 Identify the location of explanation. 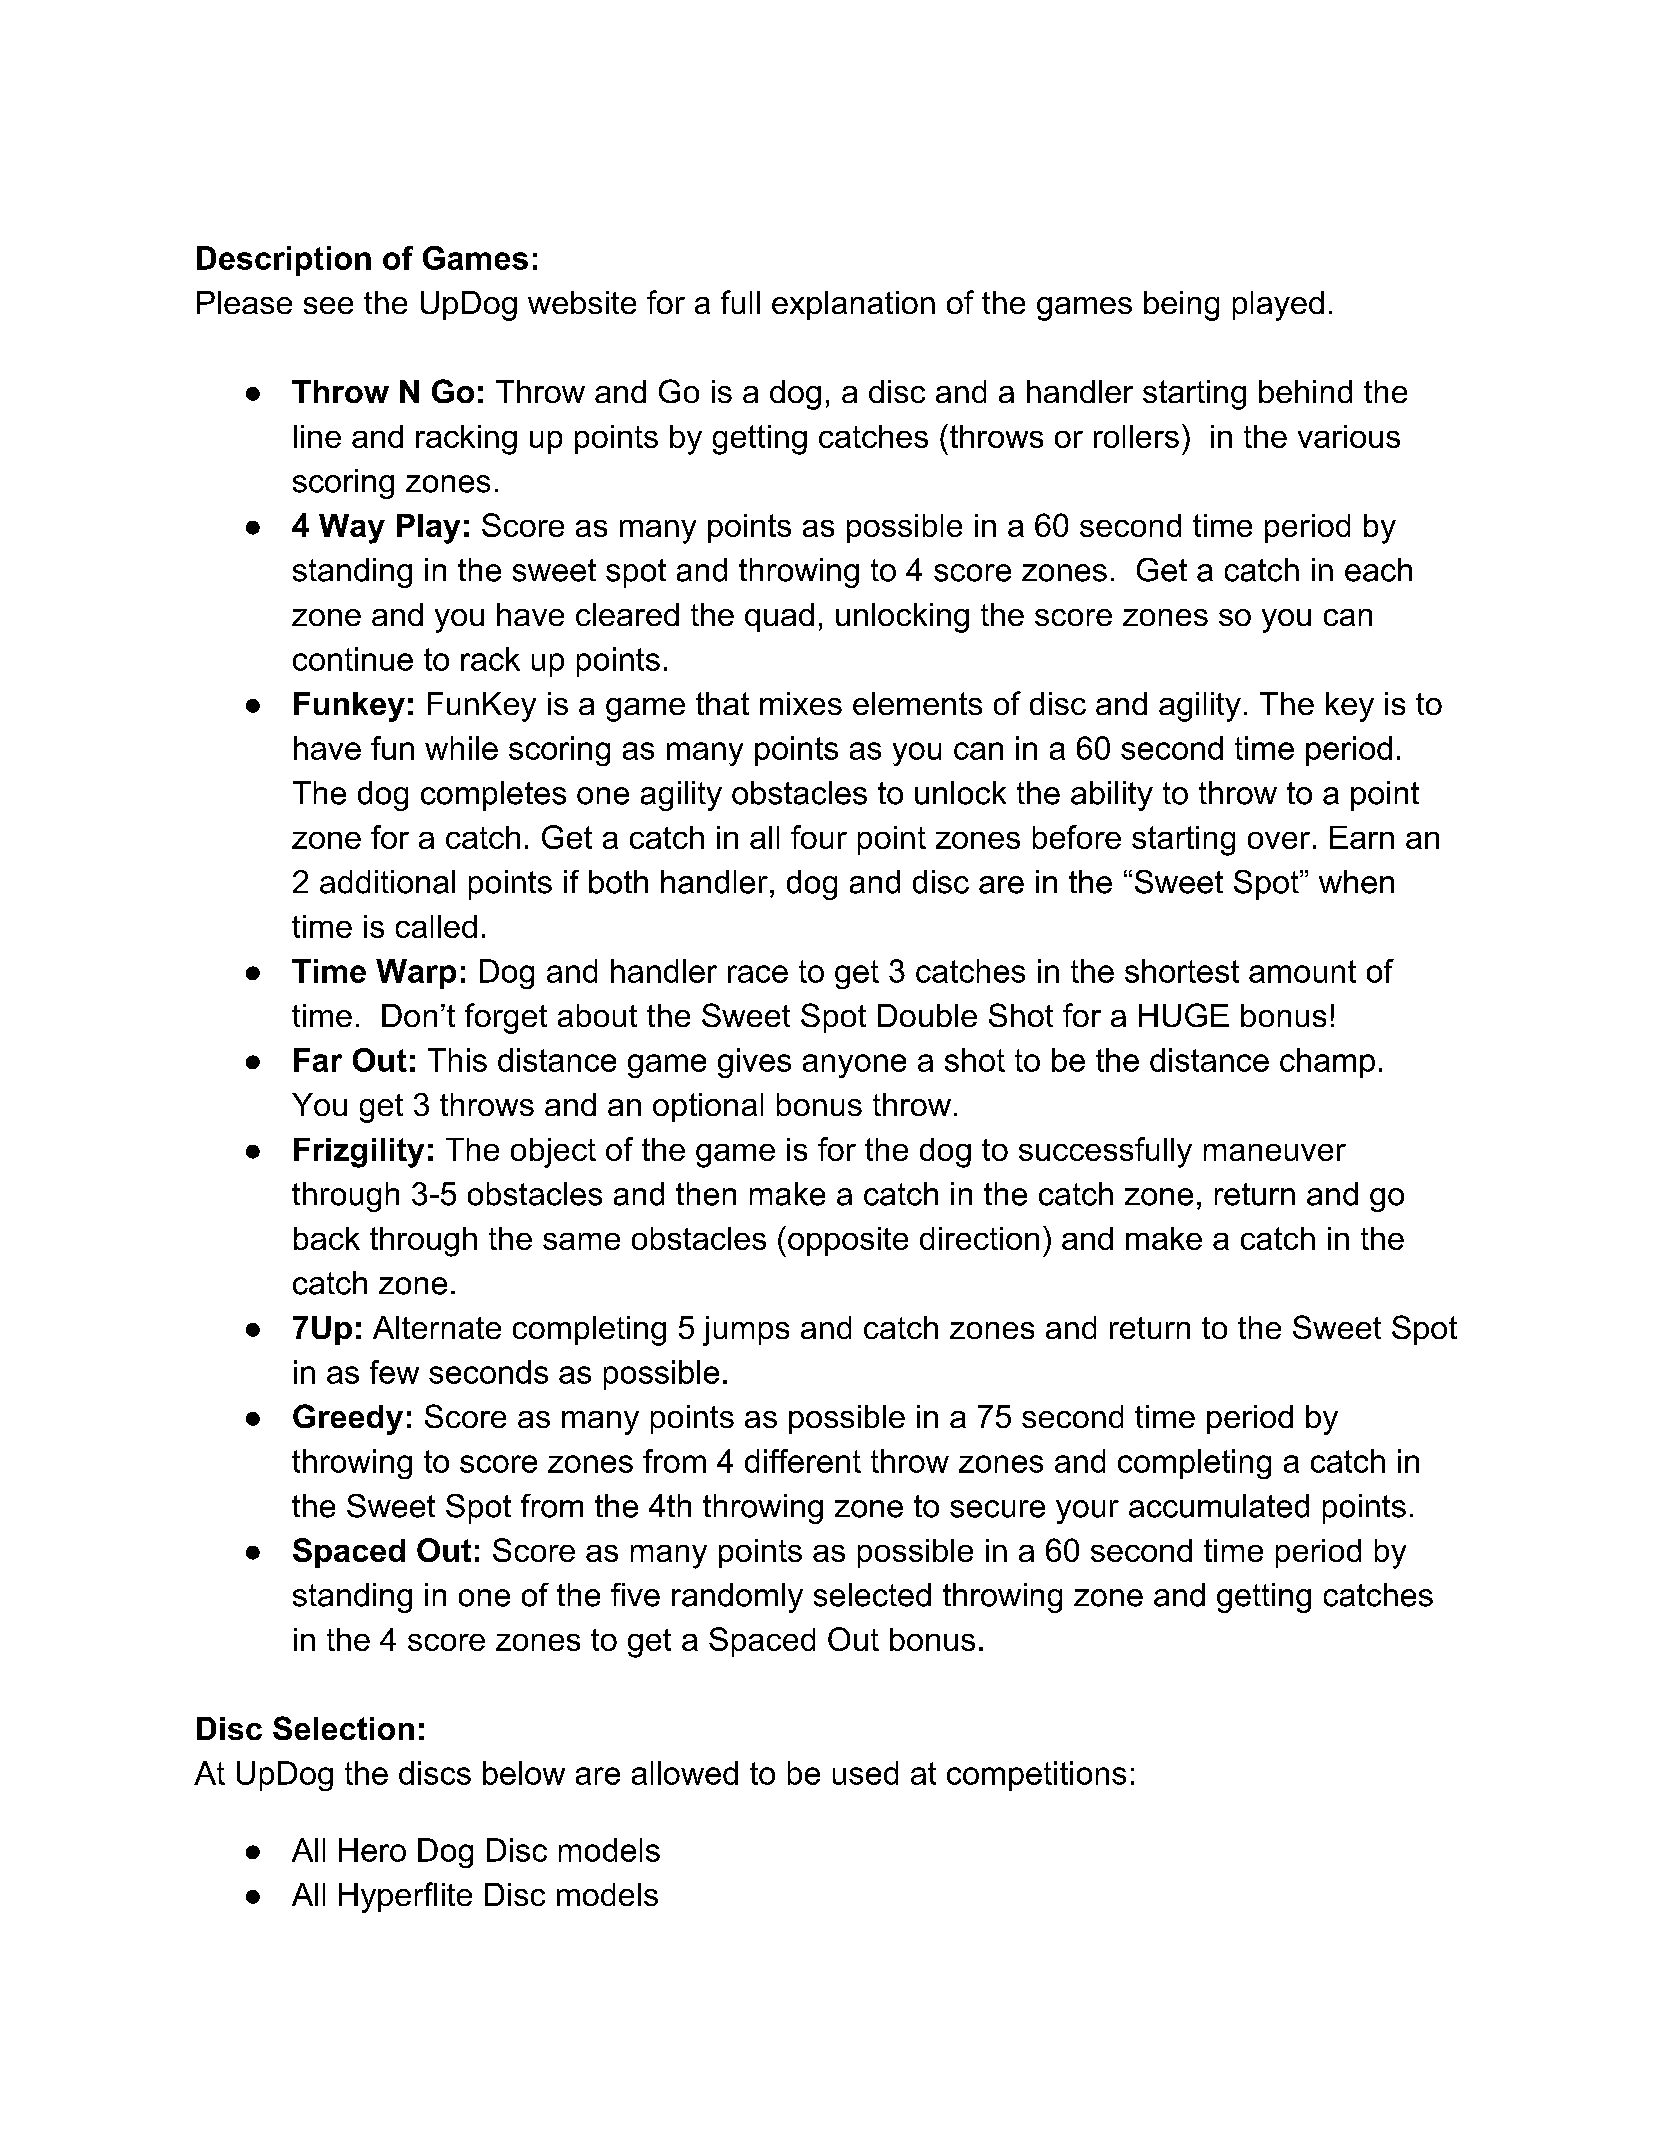
(853, 305).
